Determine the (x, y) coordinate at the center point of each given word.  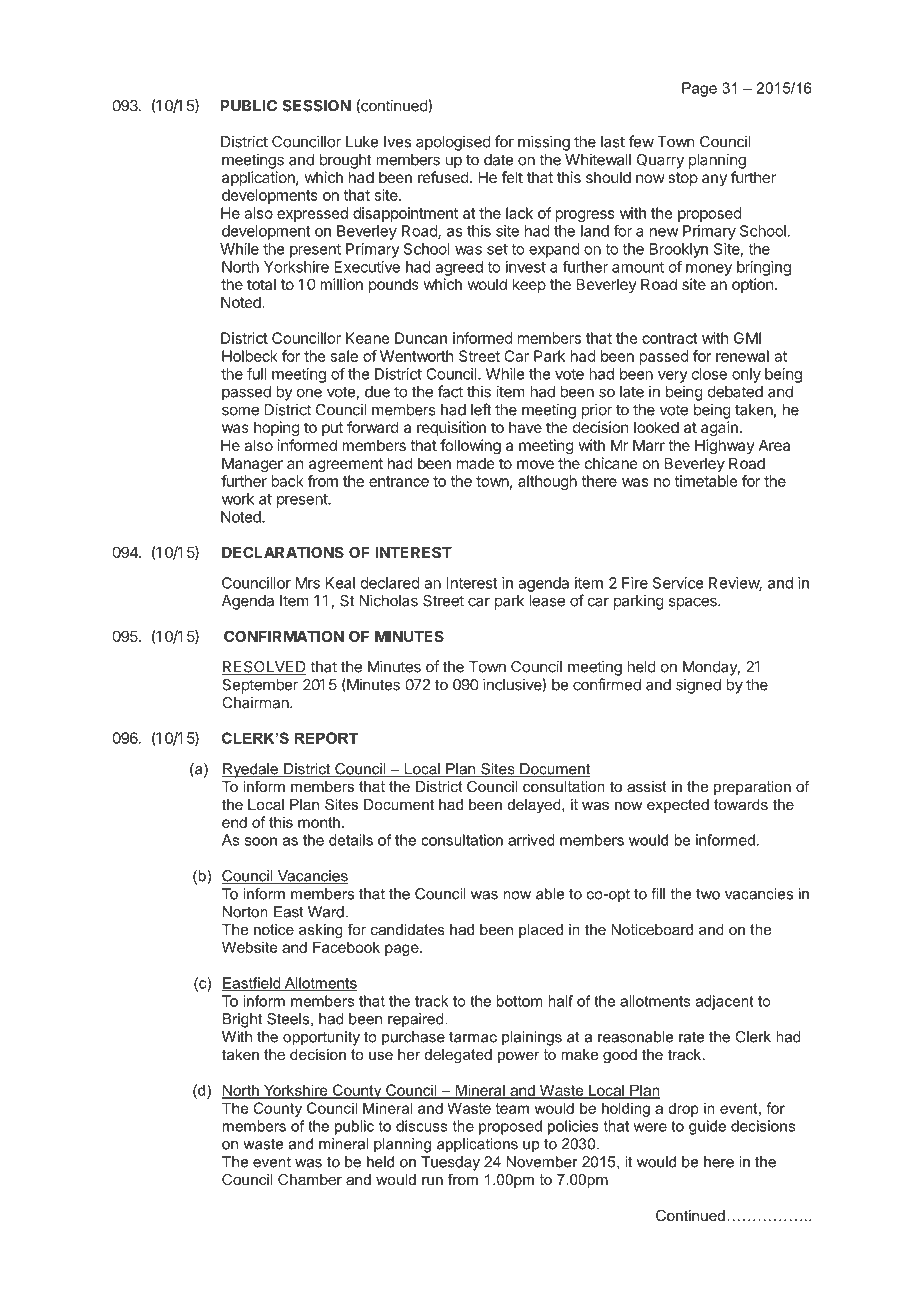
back (287, 481)
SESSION (316, 106)
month (319, 822)
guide (707, 1127)
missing (544, 143)
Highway (725, 447)
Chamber (310, 1179)
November (542, 1162)
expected (678, 806)
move (535, 464)
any (714, 180)
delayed (535, 806)
